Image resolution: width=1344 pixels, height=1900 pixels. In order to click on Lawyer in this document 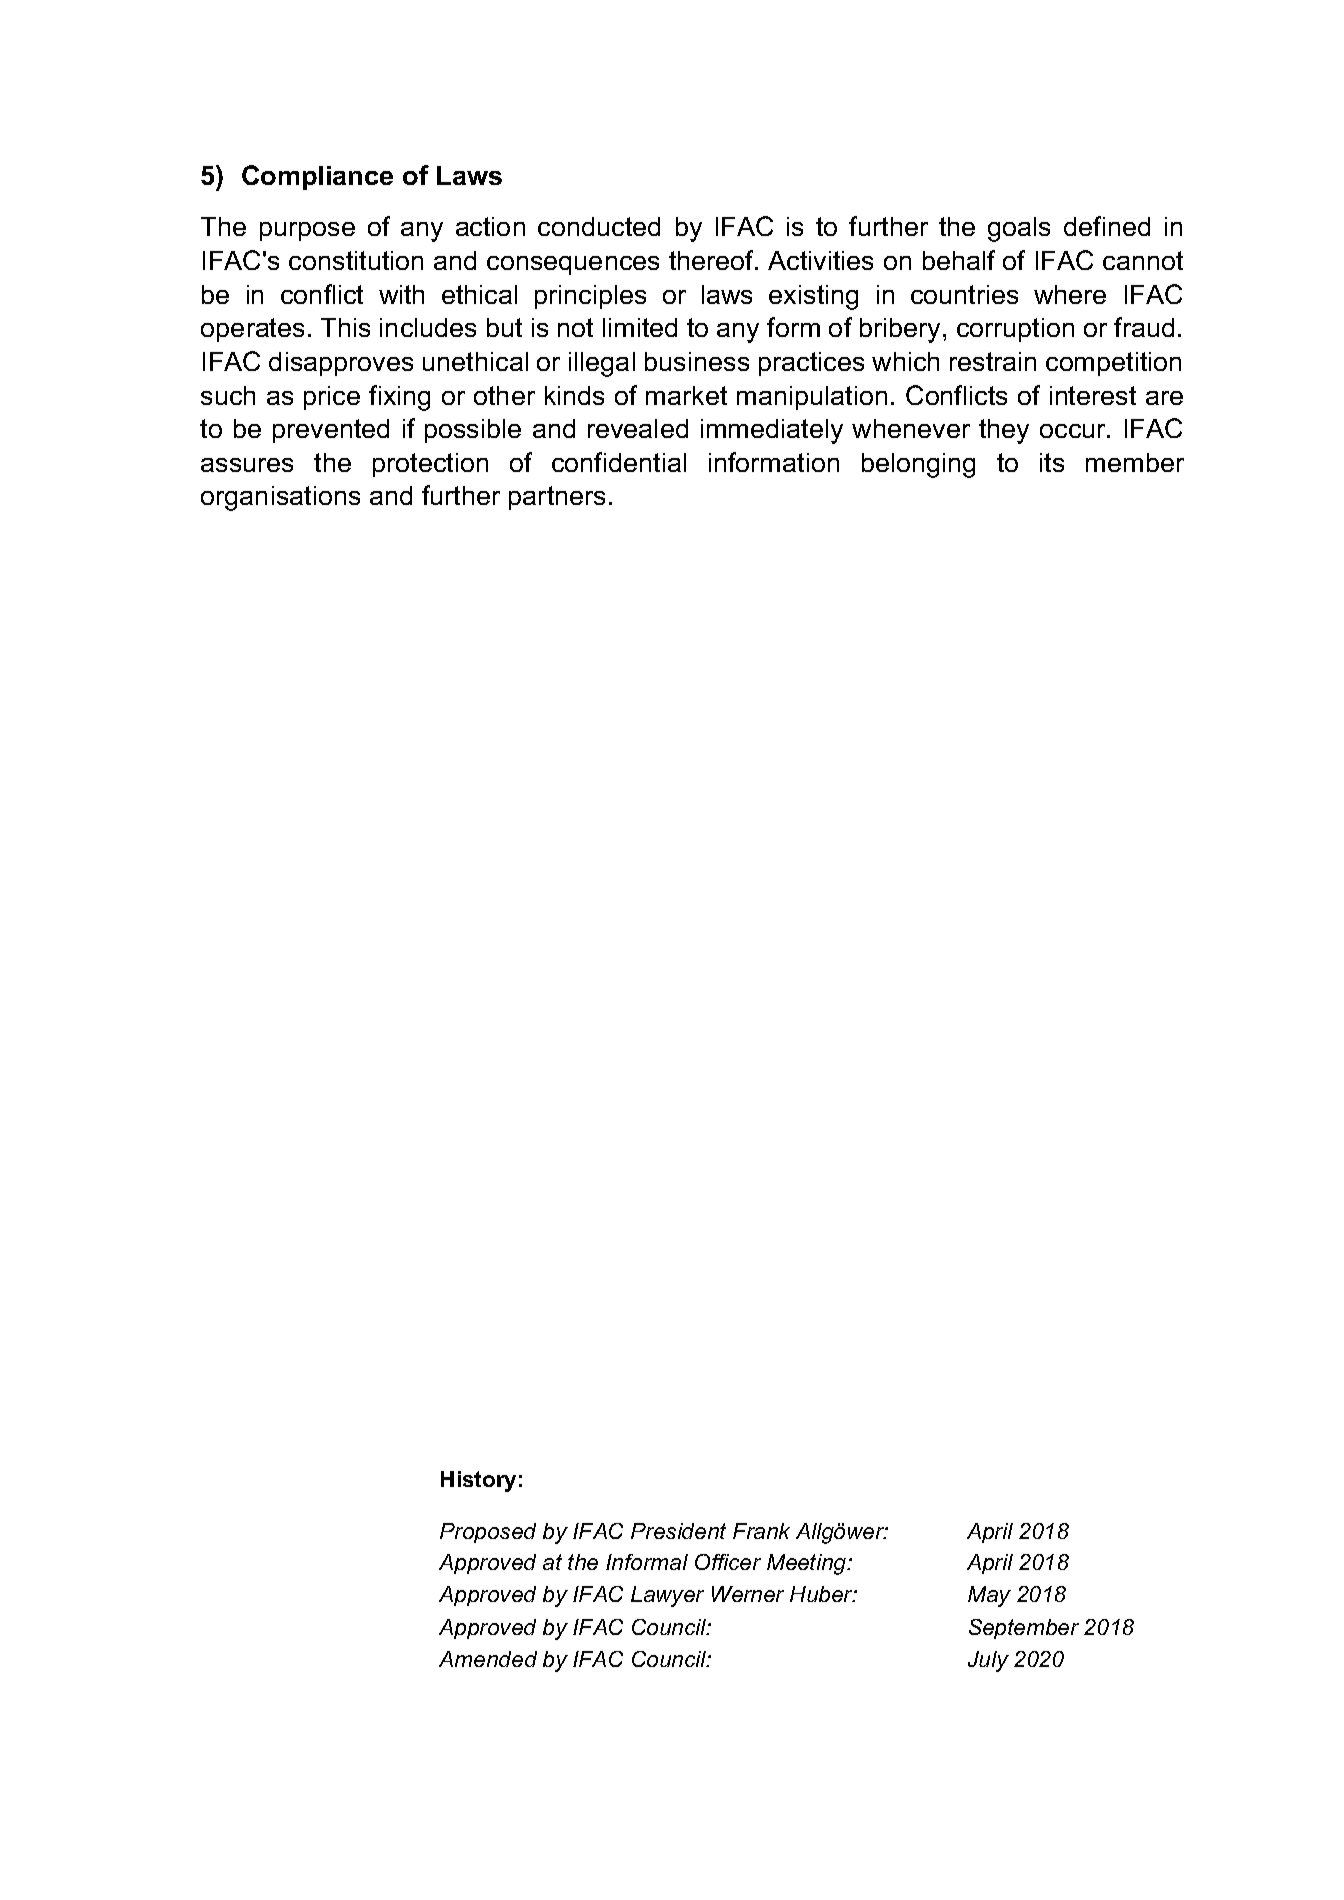, I will do `click(667, 1596)`.
